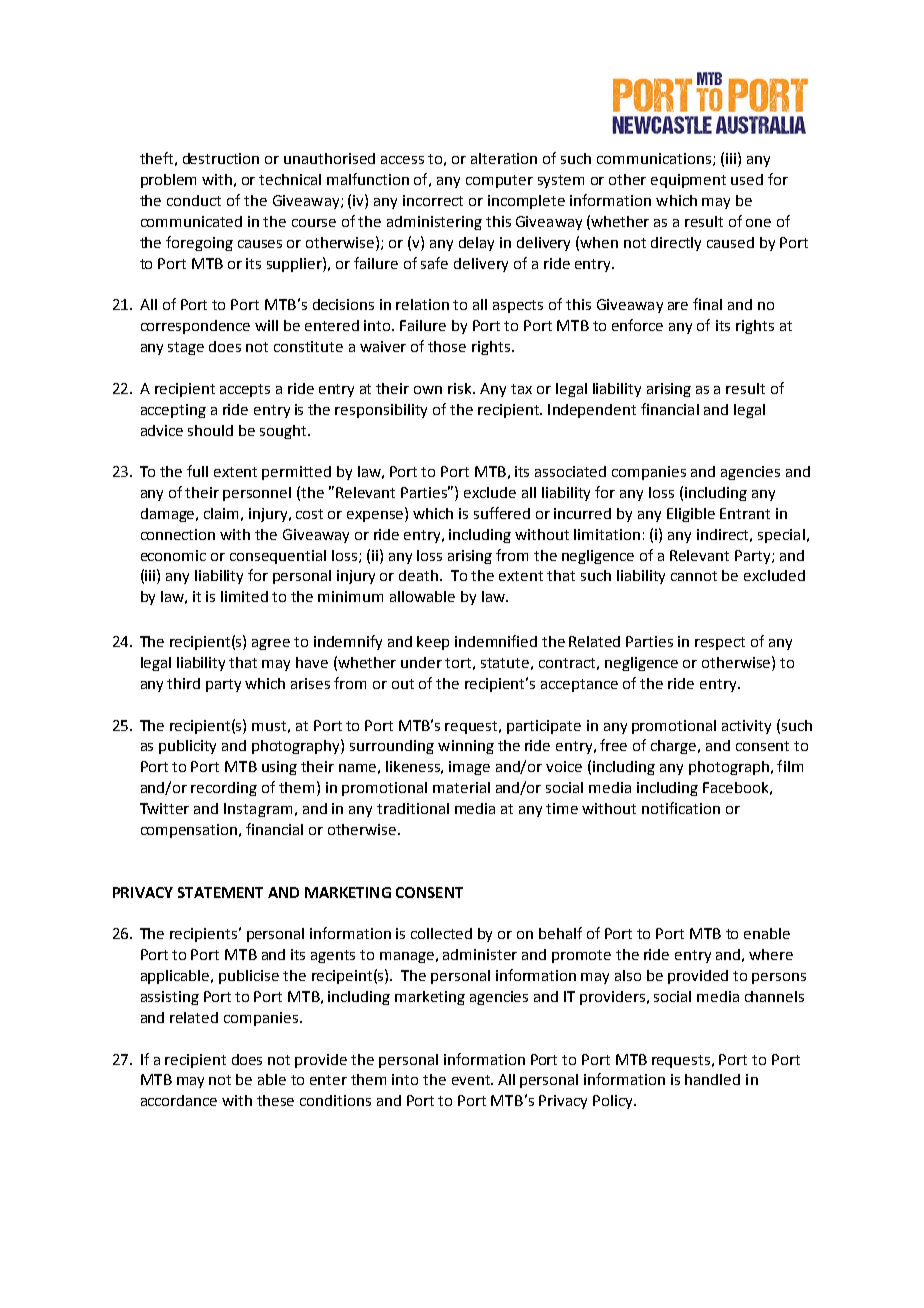 Image resolution: width=924 pixels, height=1308 pixels. Describe the element at coordinates (499, 181) in the screenshot. I see `computer` at that location.
